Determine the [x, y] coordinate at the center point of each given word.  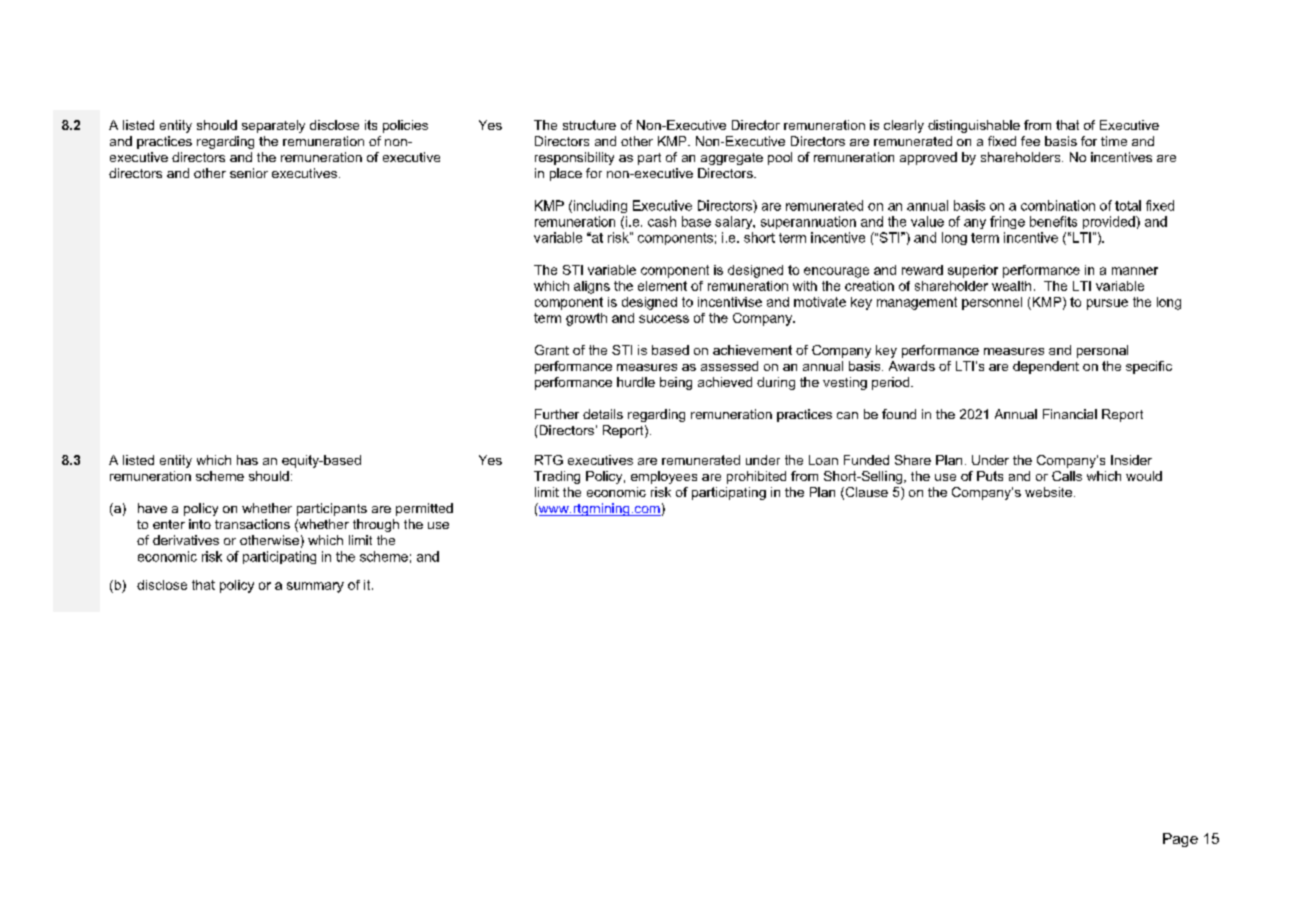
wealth [1011, 286]
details [603, 414]
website [1048, 492]
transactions [252, 524]
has [247, 460]
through [376, 525]
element [662, 286]
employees [664, 477]
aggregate [732, 159]
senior [249, 173]
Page [1180, 840]
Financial [1070, 414]
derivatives [186, 540]
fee [1030, 141]
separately [273, 126]
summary [315, 587]
